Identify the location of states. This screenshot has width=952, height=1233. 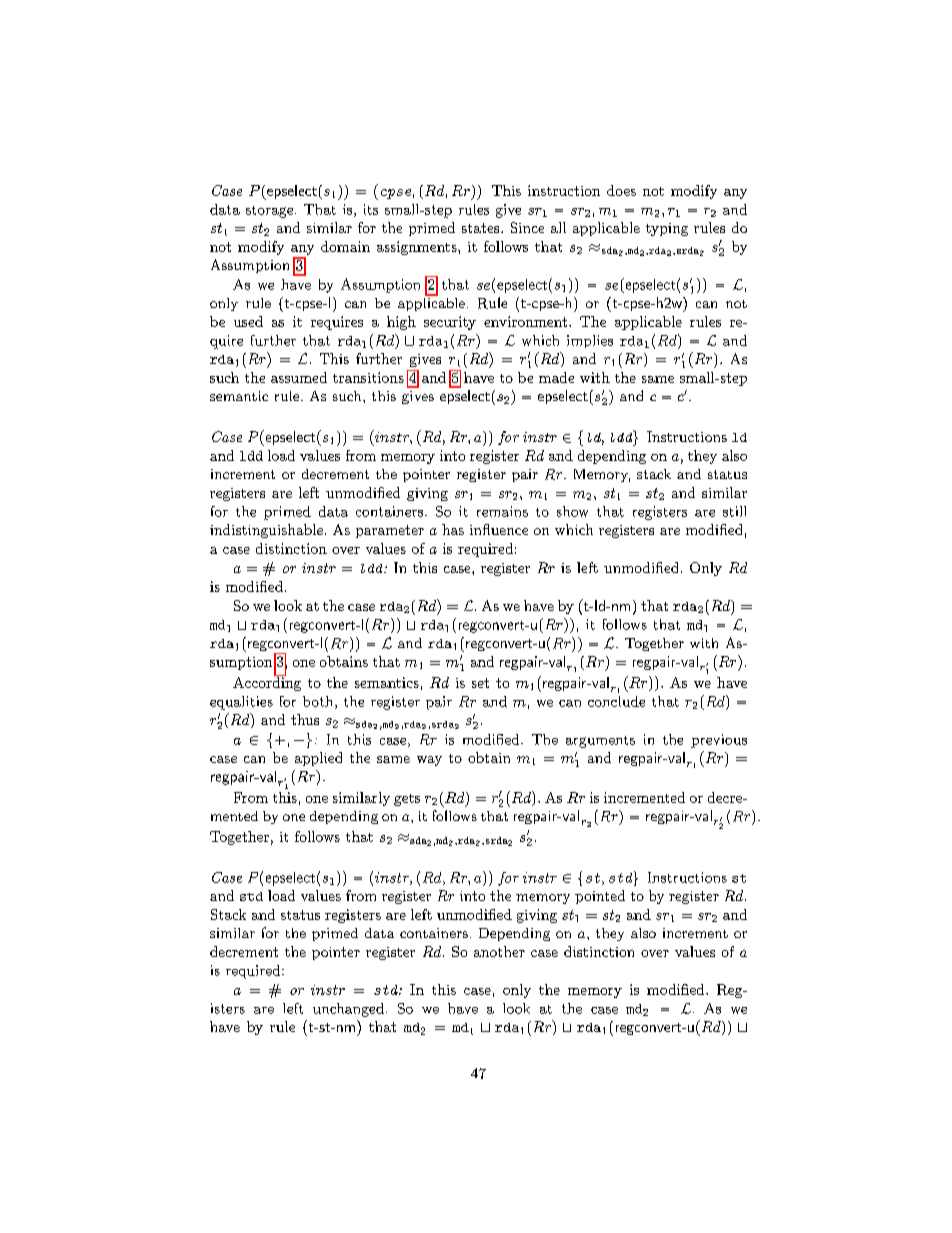
(482, 228).
